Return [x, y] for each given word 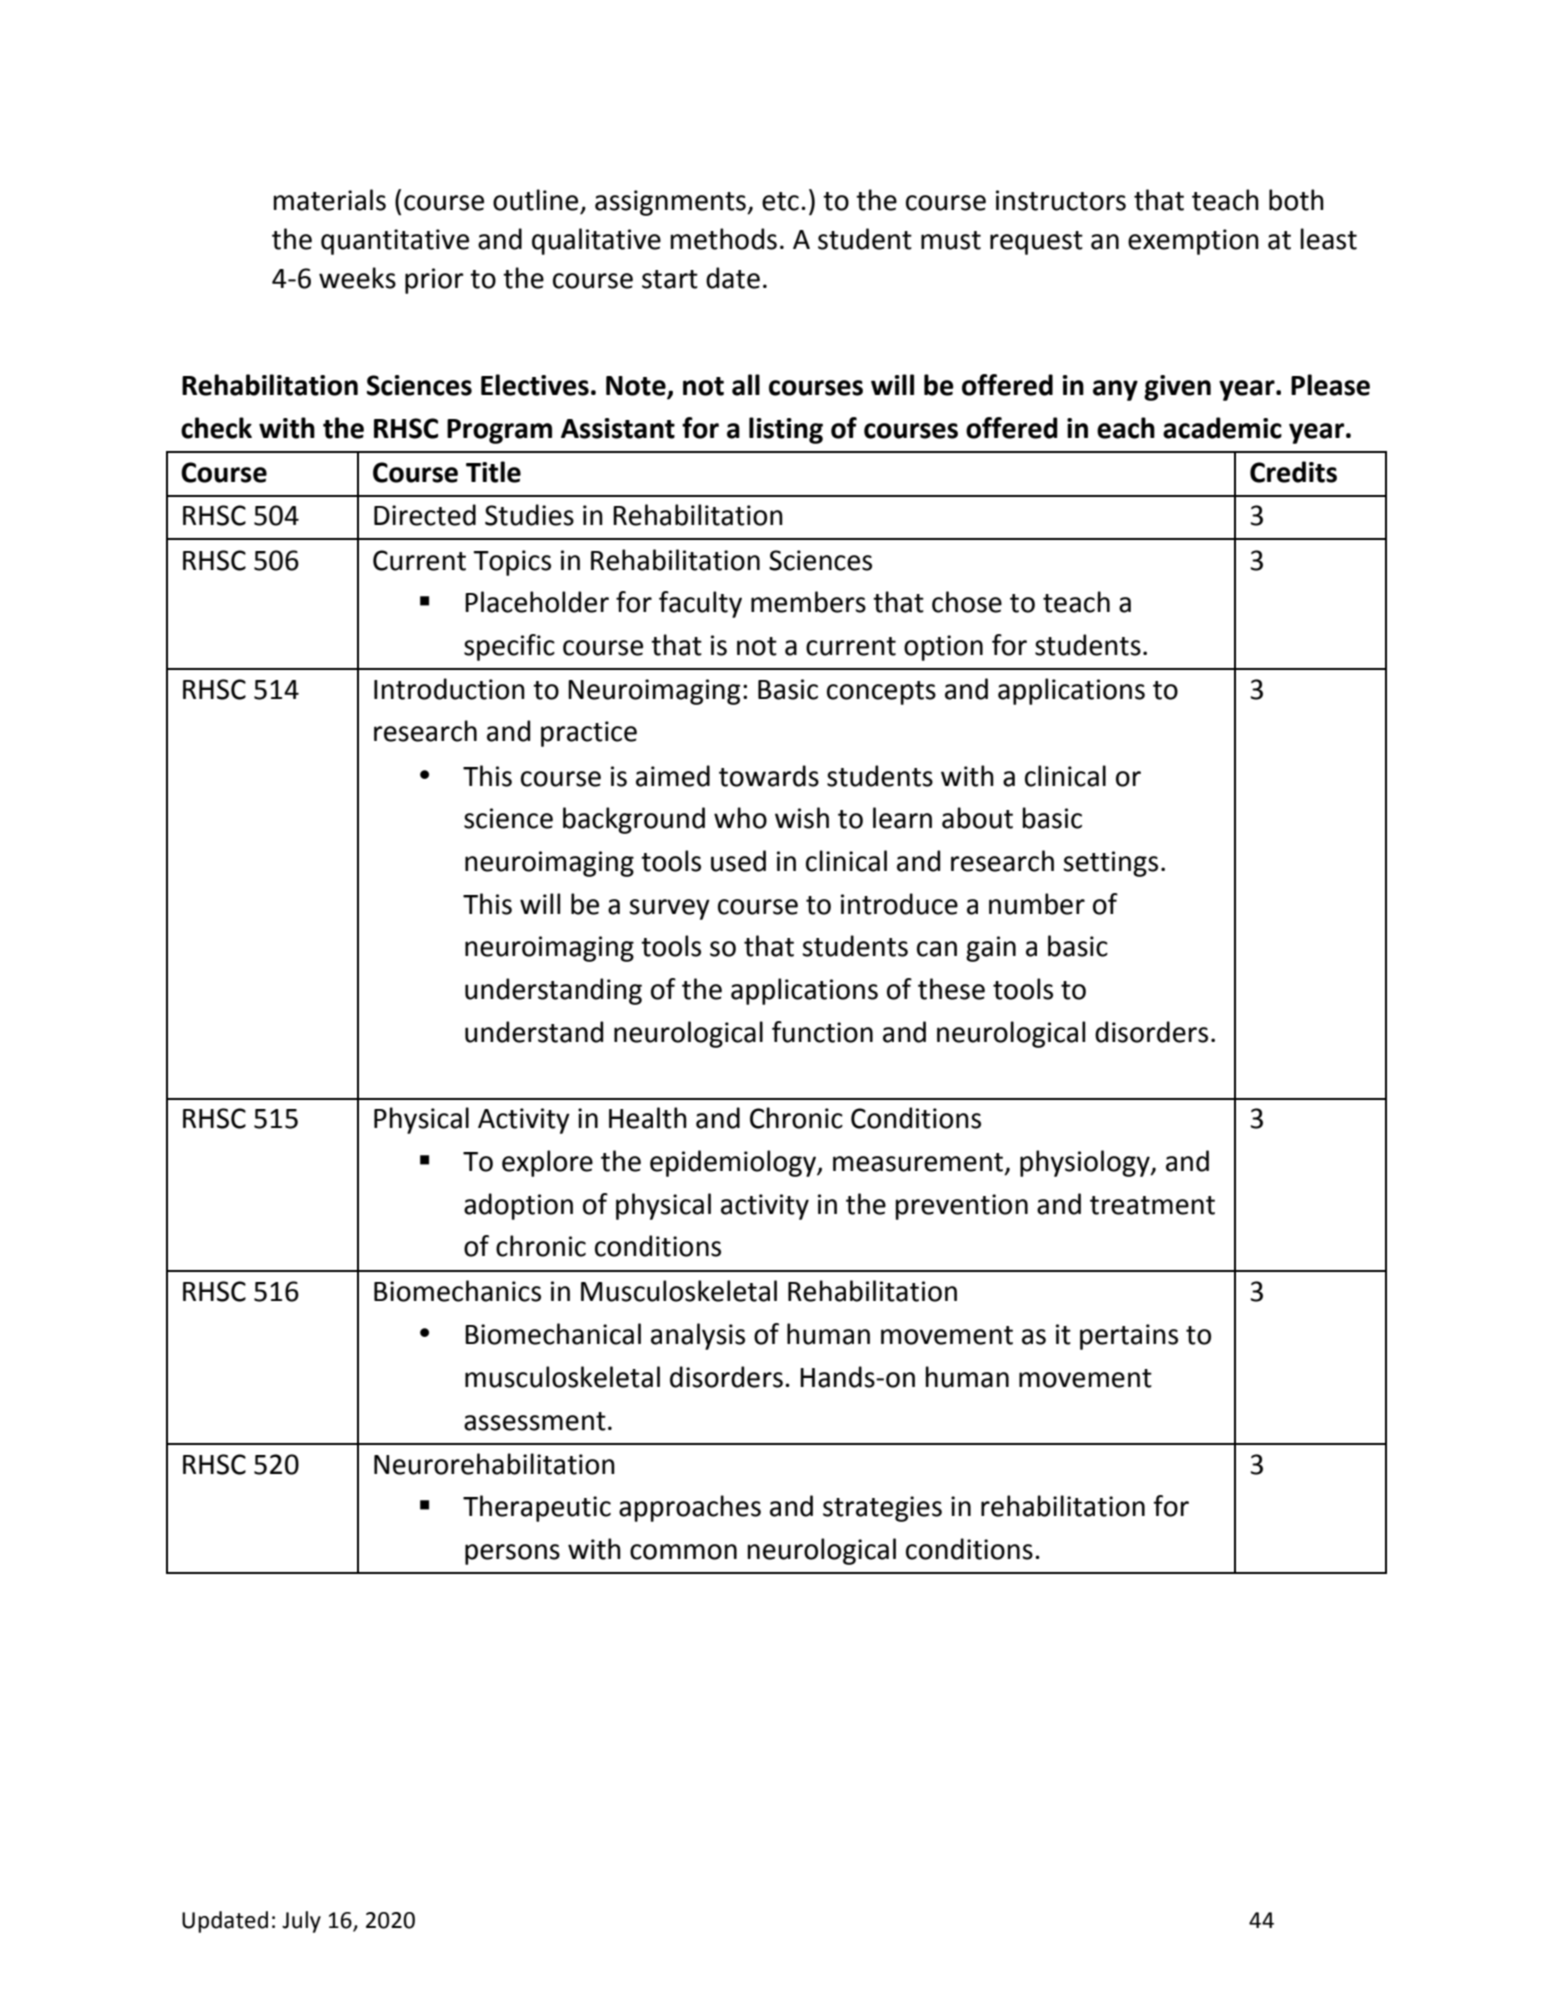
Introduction [449, 689]
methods [723, 239]
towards [769, 776]
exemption [1193, 242]
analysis [698, 1336]
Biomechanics [457, 1291]
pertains [1129, 1337]
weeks [357, 278]
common [683, 1552]
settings [1110, 864]
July [301, 1922]
